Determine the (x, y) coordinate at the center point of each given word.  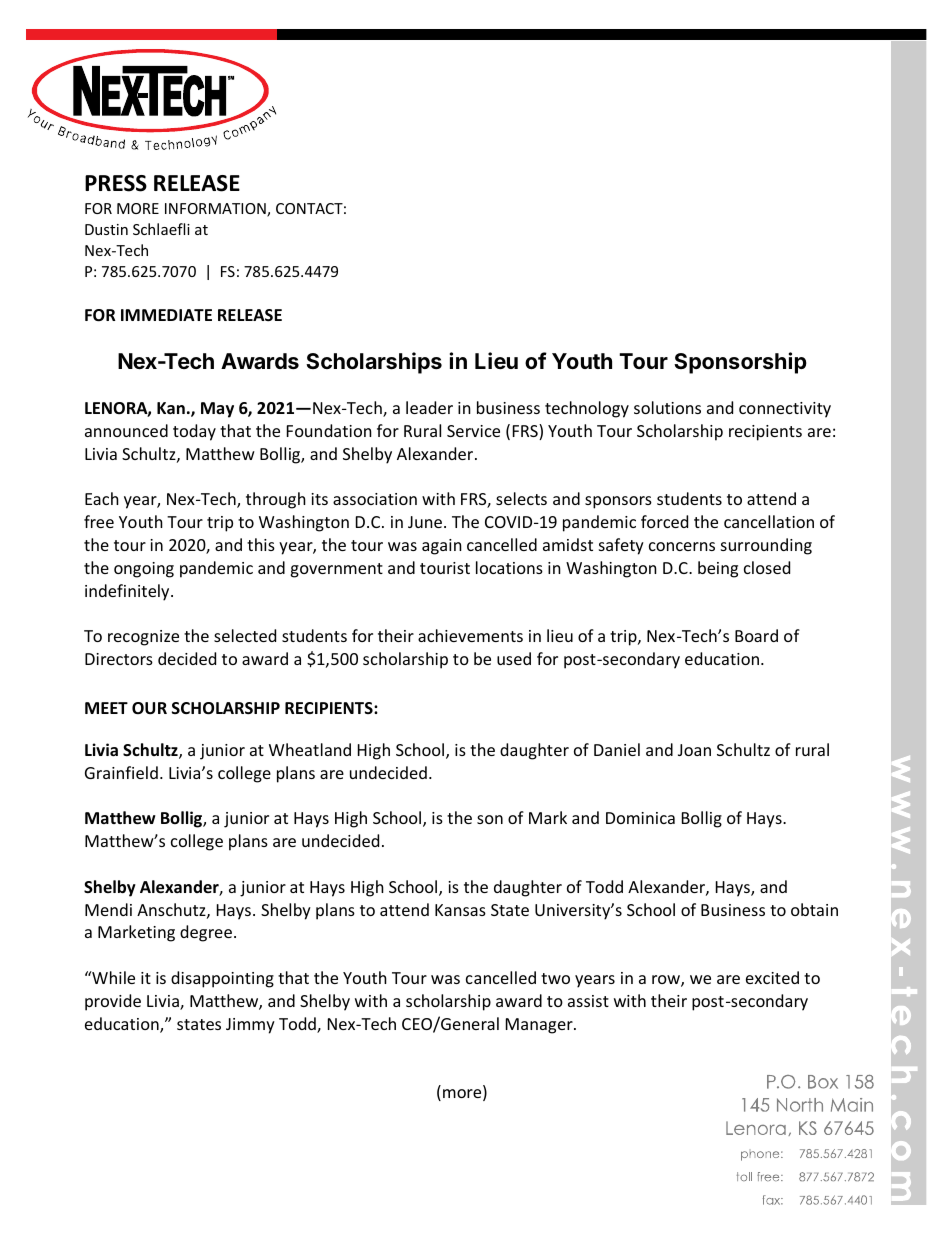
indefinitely (128, 592)
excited (772, 977)
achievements (470, 635)
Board (756, 635)
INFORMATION (216, 210)
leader (429, 407)
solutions (667, 407)
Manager (540, 1026)
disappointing (222, 979)
